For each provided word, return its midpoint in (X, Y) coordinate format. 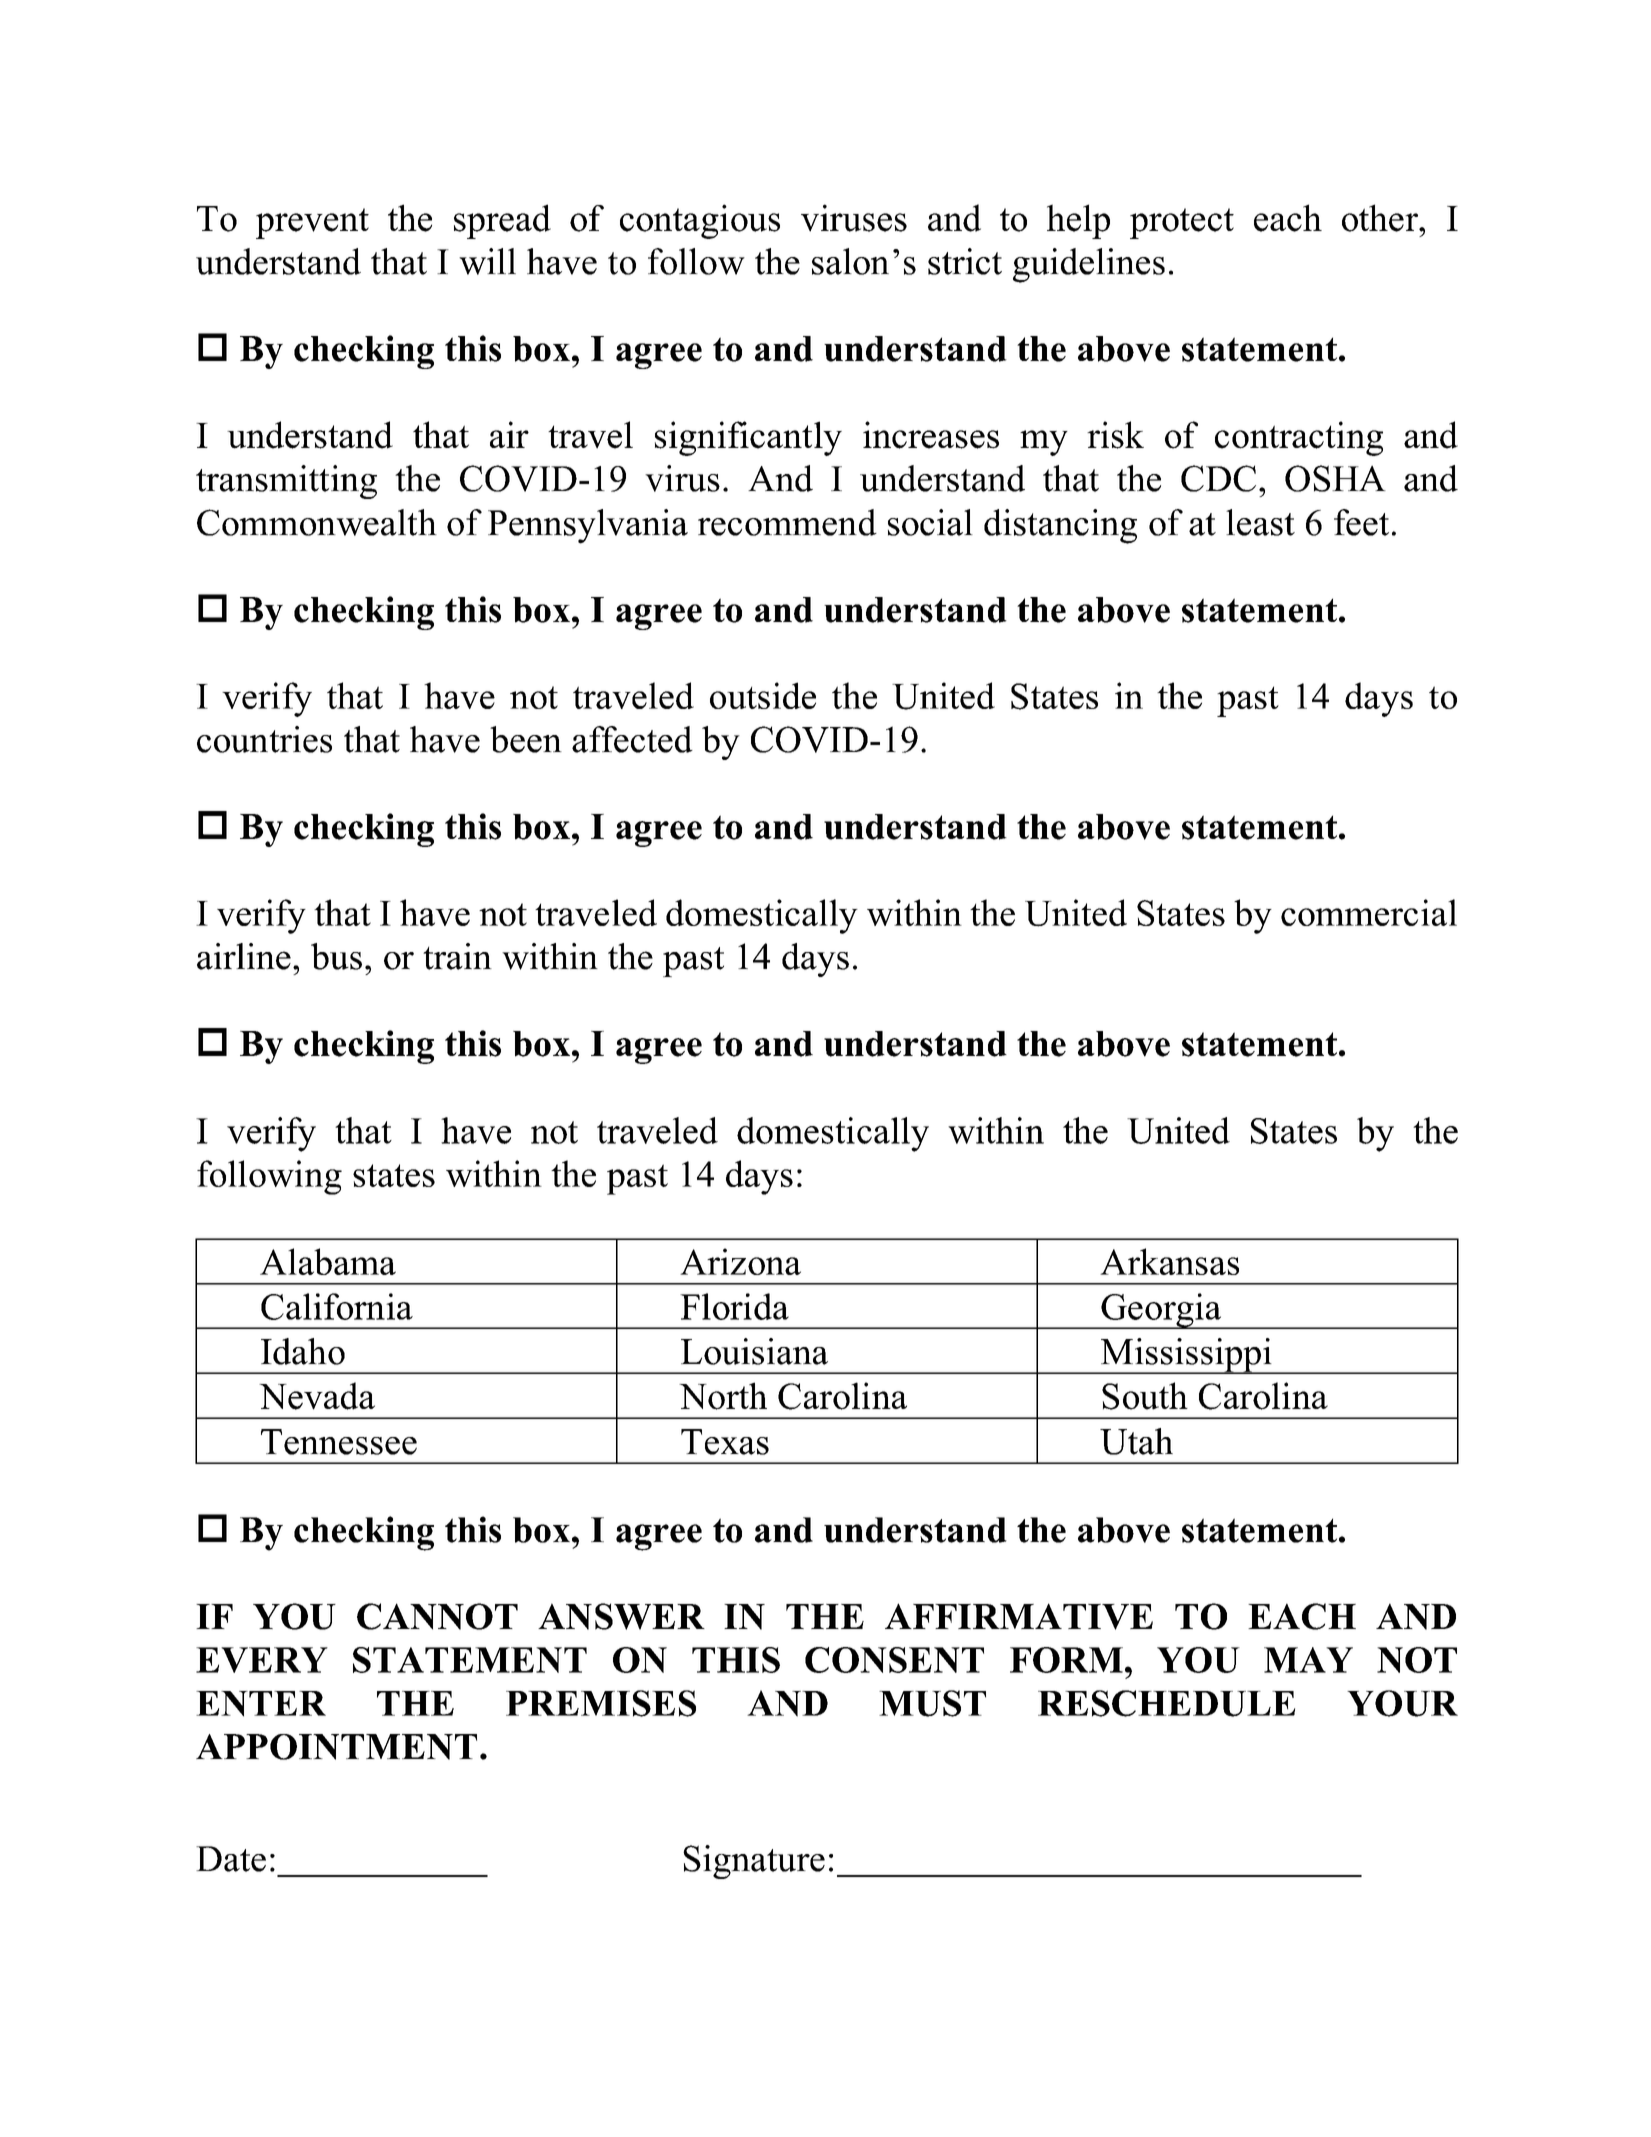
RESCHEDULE (1166, 1703)
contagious (700, 221)
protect (1182, 223)
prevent (312, 223)
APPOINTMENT (336, 1747)
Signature (754, 1862)
